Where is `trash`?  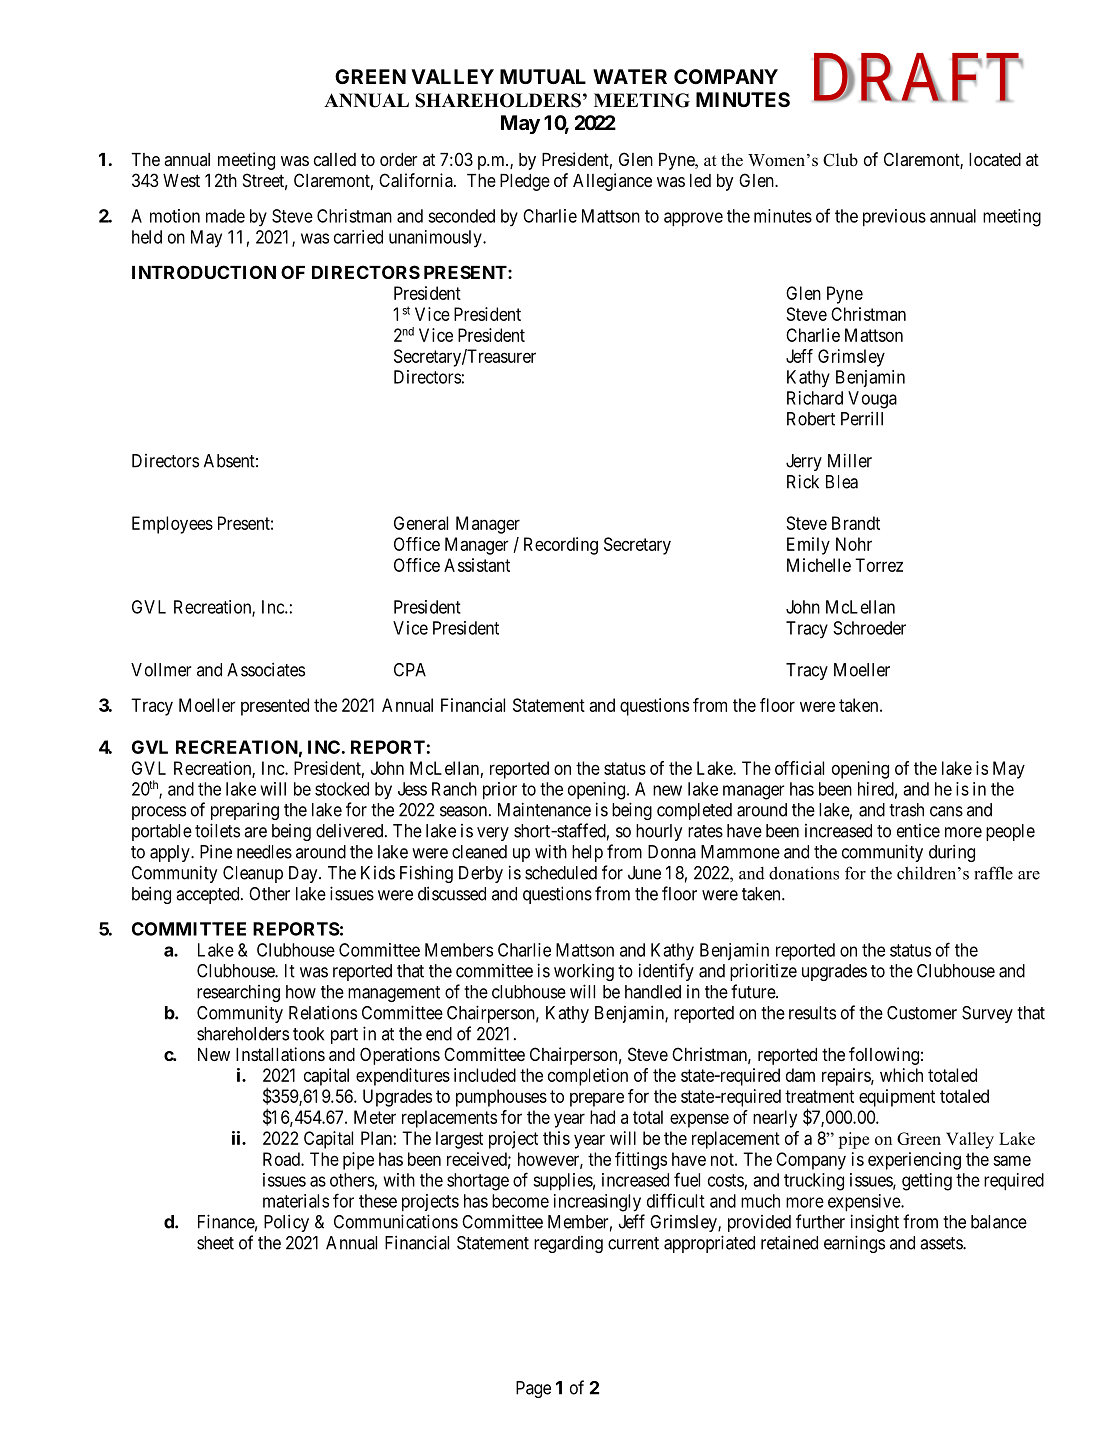 trash is located at coordinates (906, 810).
